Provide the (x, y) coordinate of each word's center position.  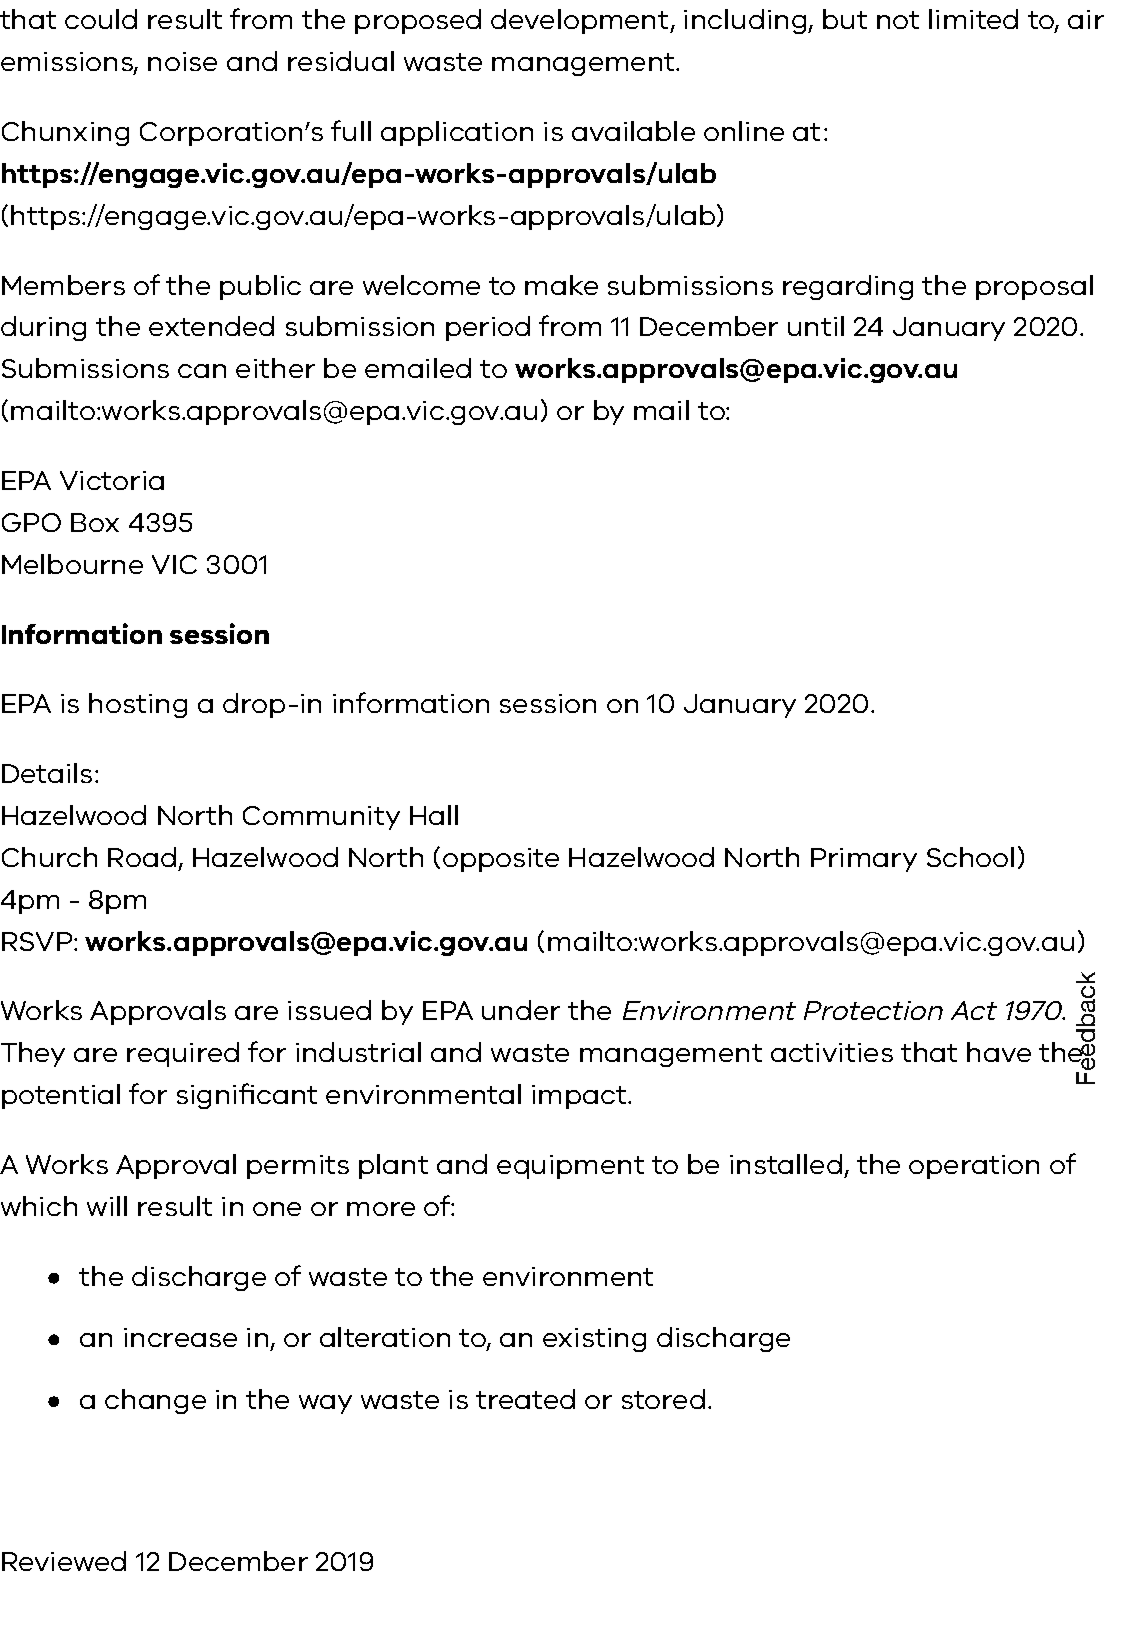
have (999, 1052)
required (183, 1054)
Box (95, 522)
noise (182, 61)
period (488, 328)
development (581, 21)
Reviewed (64, 1561)
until (816, 326)
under (521, 1010)
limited (973, 19)
